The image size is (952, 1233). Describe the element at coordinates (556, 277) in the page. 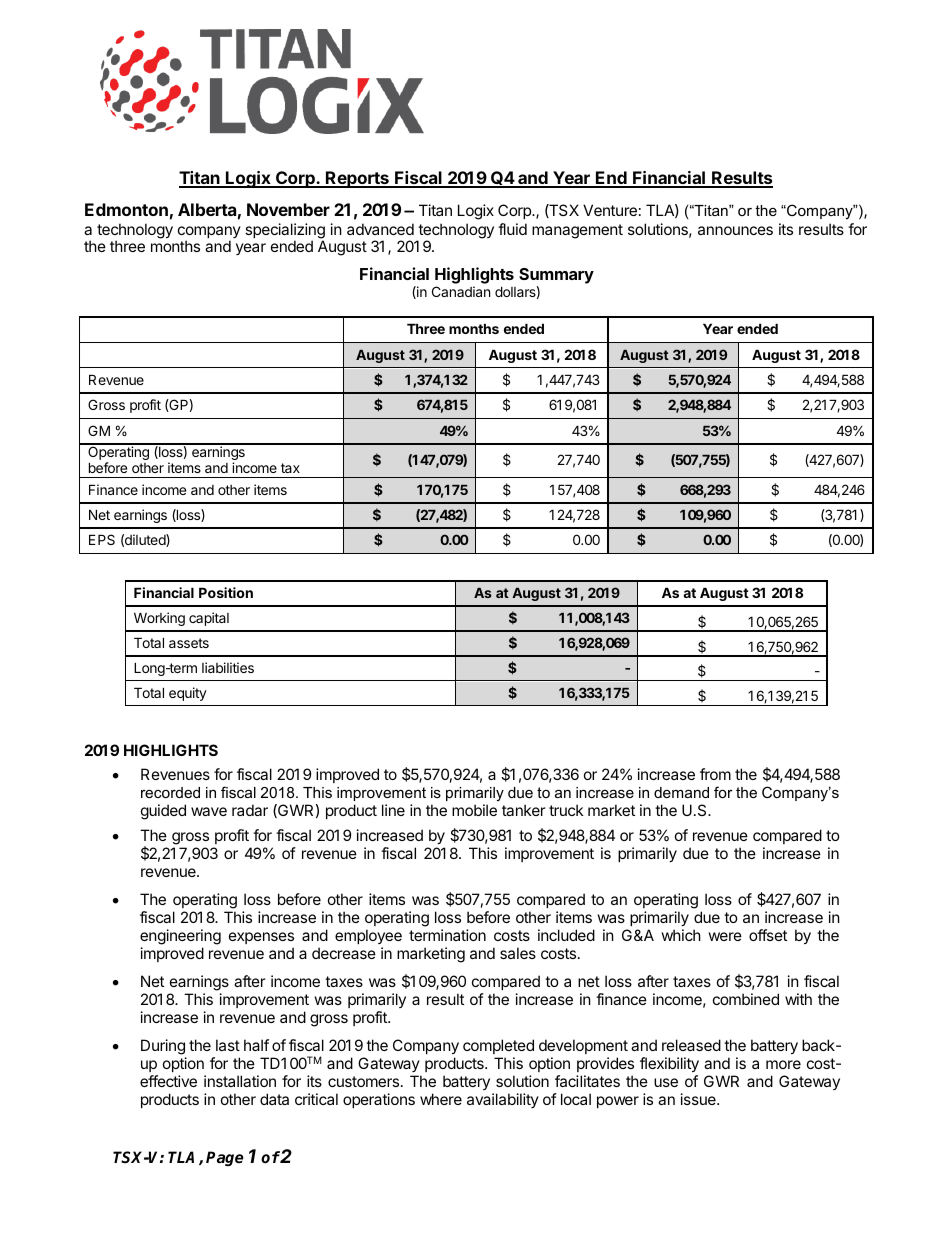

I see `Summary` at that location.
